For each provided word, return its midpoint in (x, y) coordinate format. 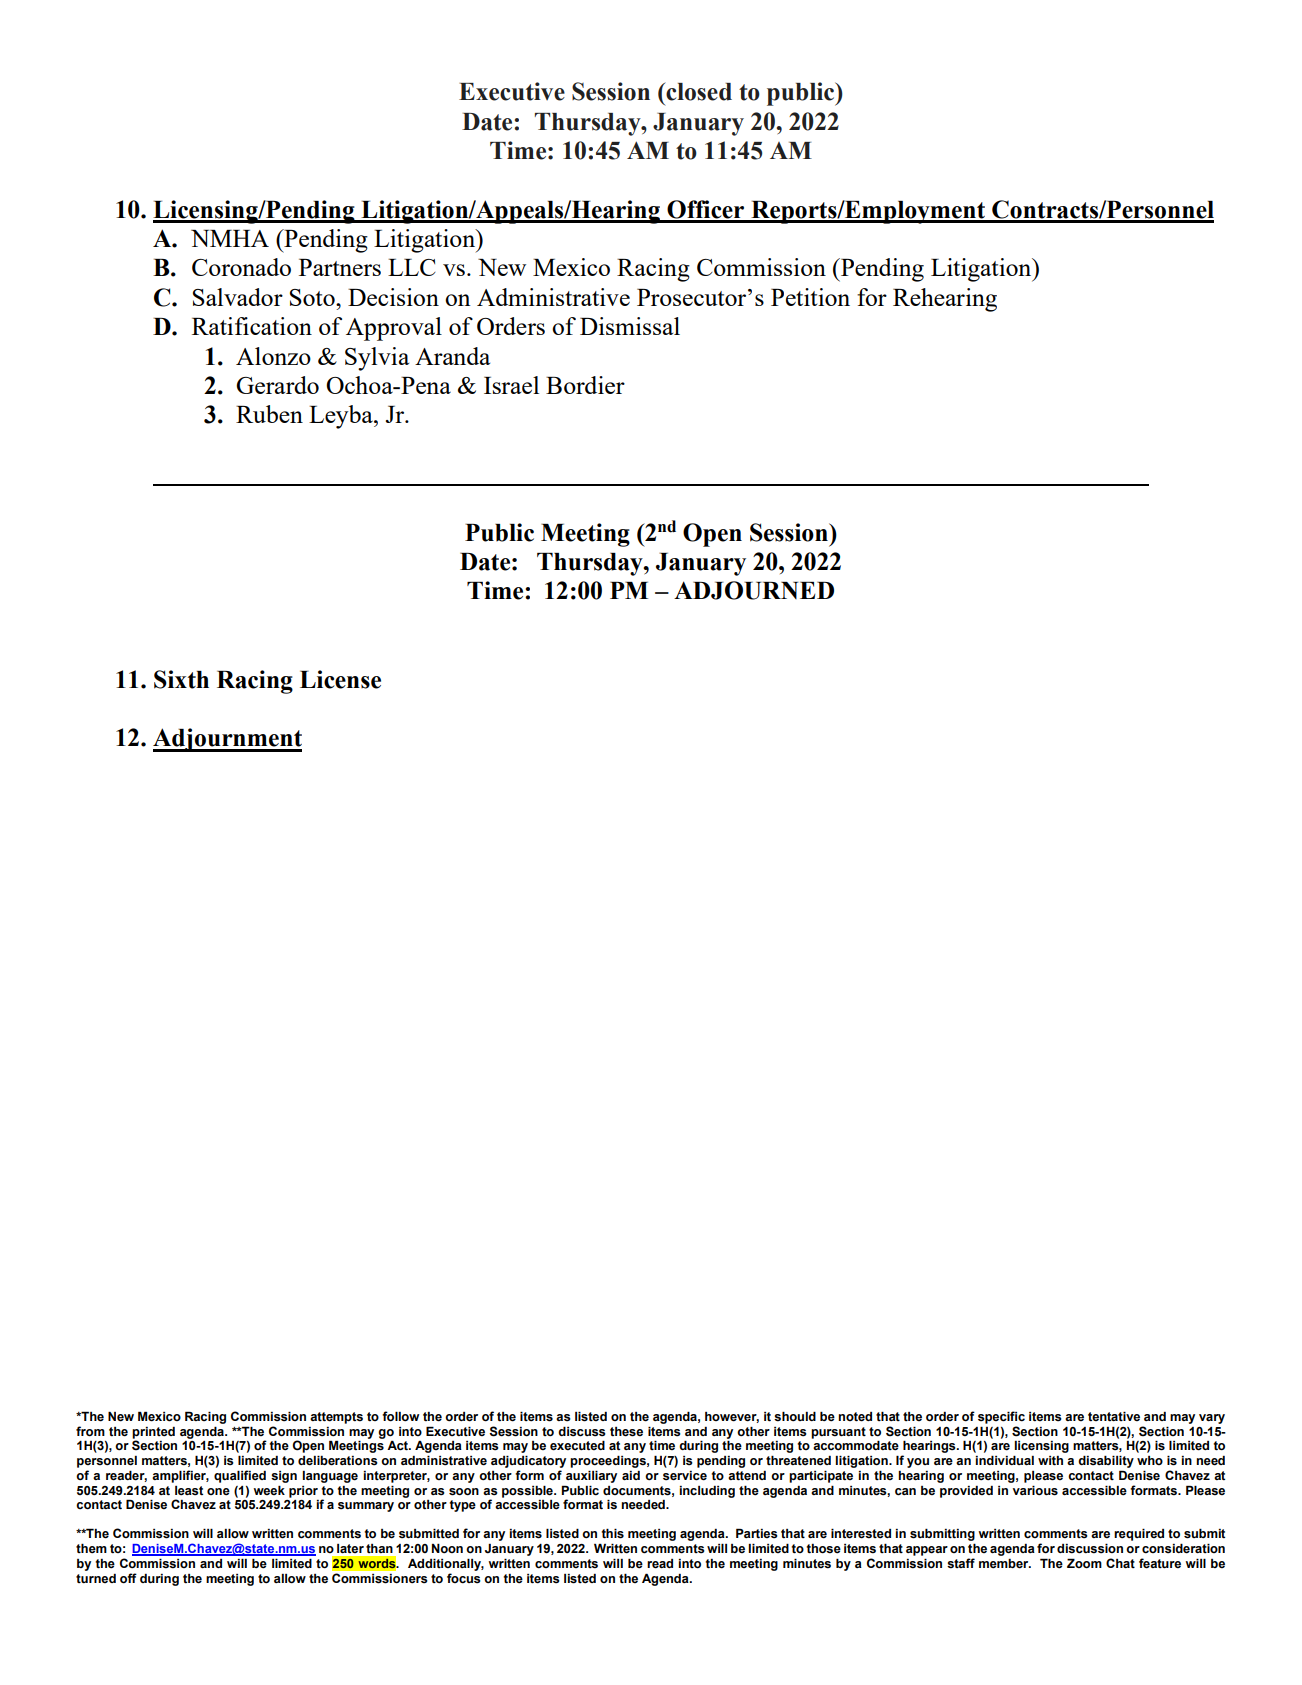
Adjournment (227, 740)
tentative (1114, 1416)
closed (698, 91)
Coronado (241, 267)
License (340, 679)
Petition (810, 297)
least (189, 1491)
